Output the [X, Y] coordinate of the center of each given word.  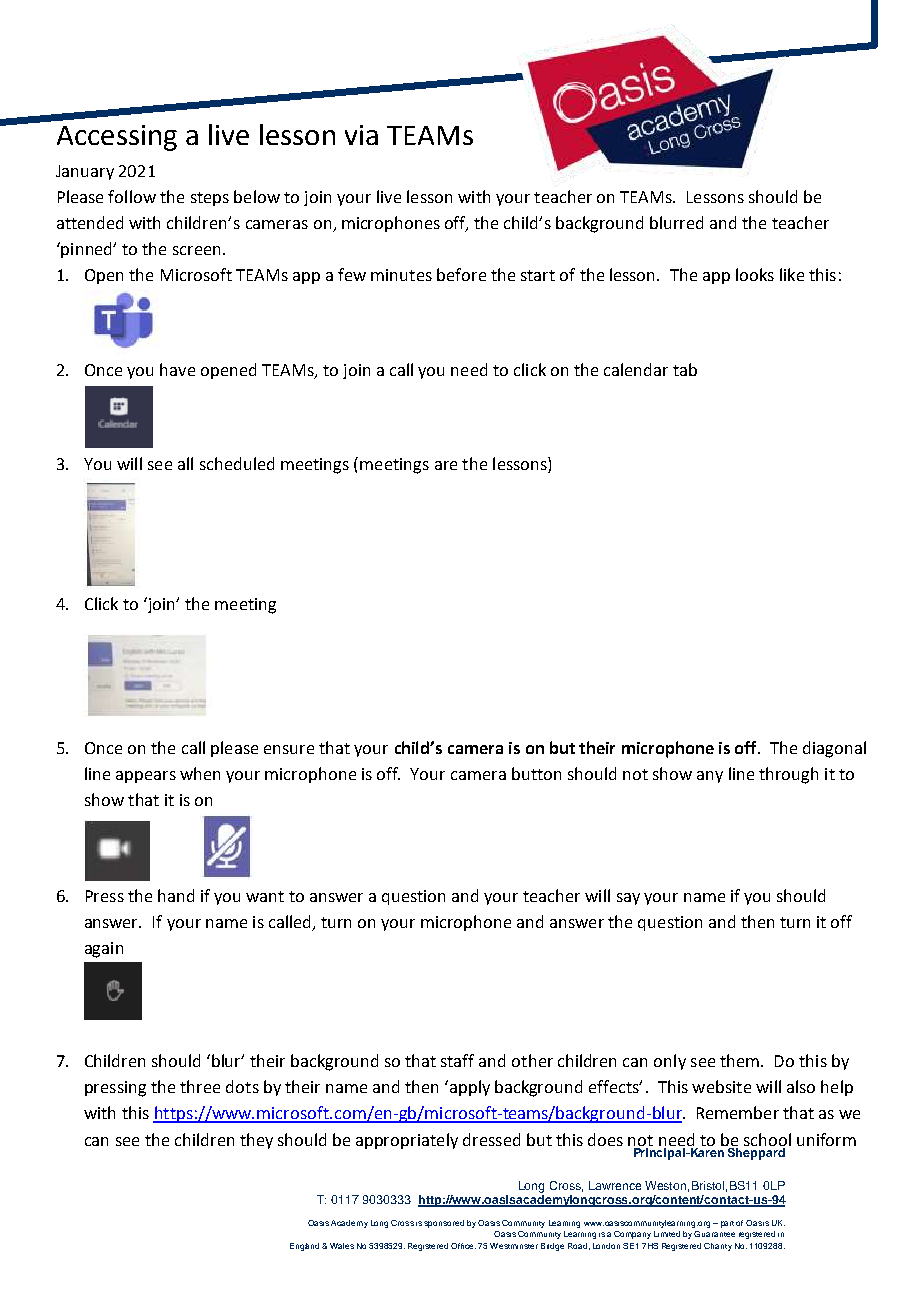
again [104, 950]
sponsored [444, 1224]
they [256, 1141]
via [361, 135]
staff [457, 1060]
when [200, 773]
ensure [289, 749]
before [461, 274]
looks [755, 274]
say [628, 899]
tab [685, 369]
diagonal [834, 749]
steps [210, 199]
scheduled [237, 463]
